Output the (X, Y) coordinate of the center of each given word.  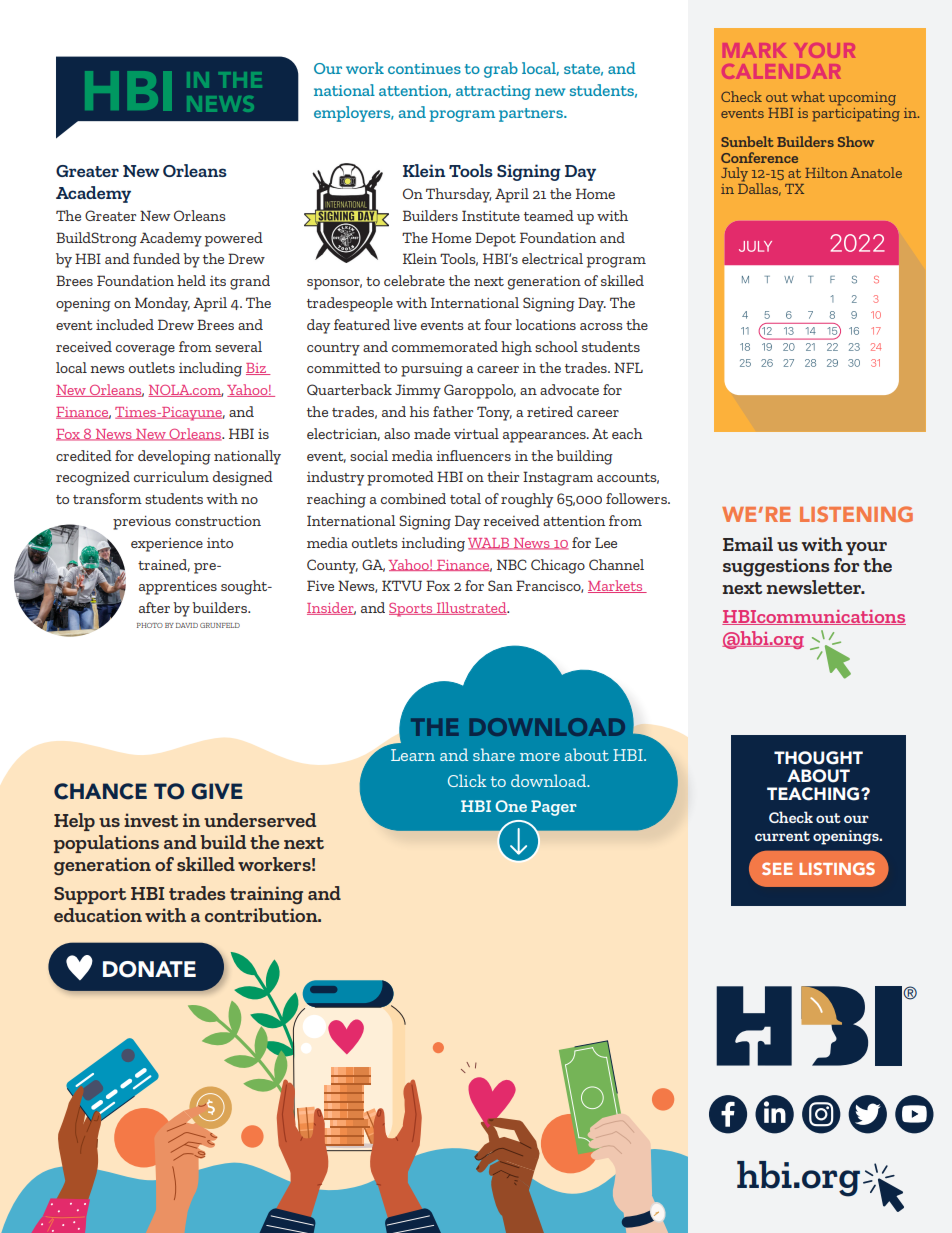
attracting (493, 92)
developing (174, 457)
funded (156, 258)
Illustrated (472, 608)
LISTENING (856, 514)
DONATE (149, 969)
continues (424, 68)
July (734, 174)
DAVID (187, 625)
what (808, 96)
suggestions (776, 567)
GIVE (217, 791)
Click (467, 780)
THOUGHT (818, 758)
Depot (495, 239)
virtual (476, 433)
